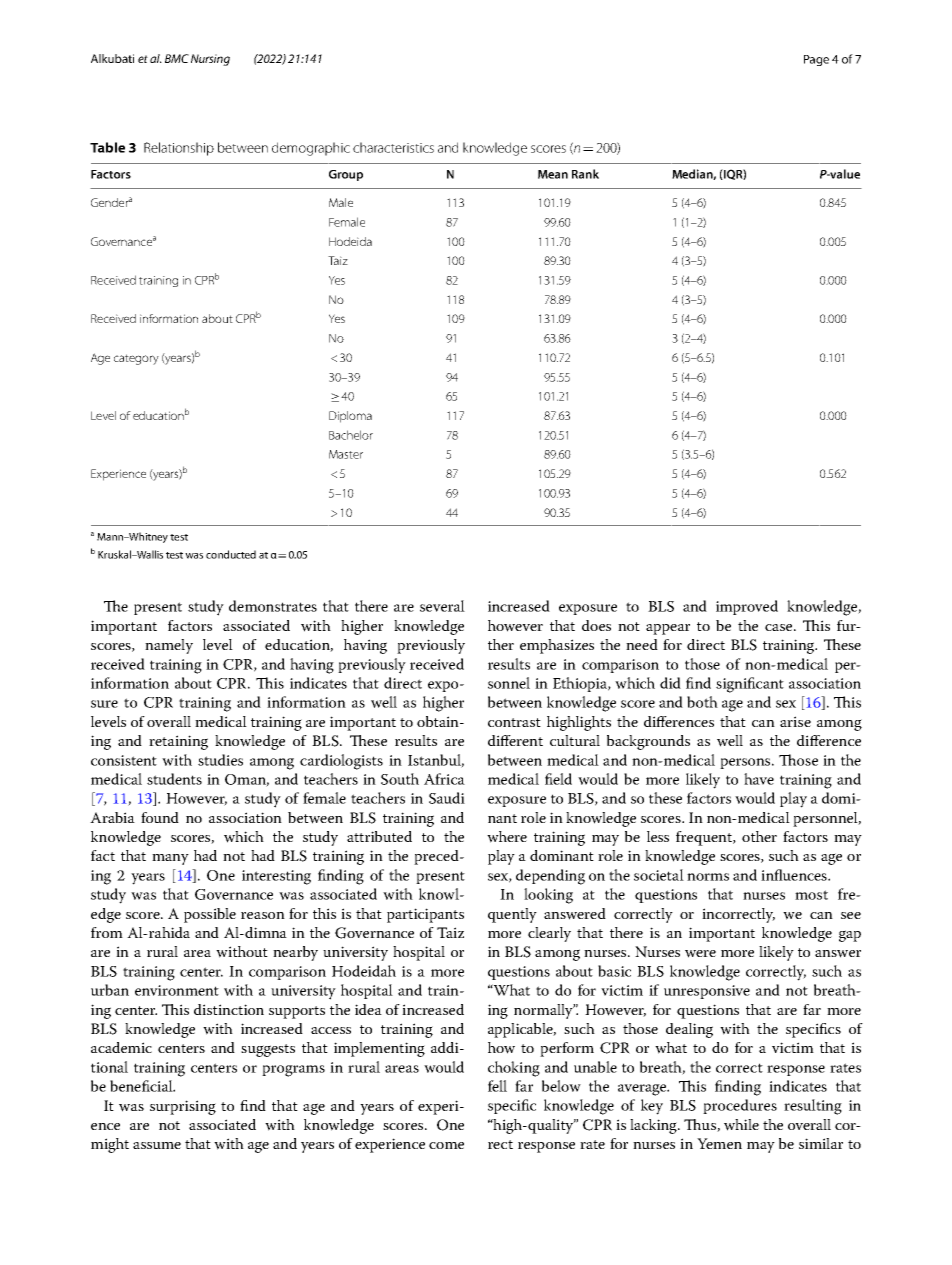 The width and height of the screenshot is (952, 1265). I want to click on Nursing, so click(210, 60).
